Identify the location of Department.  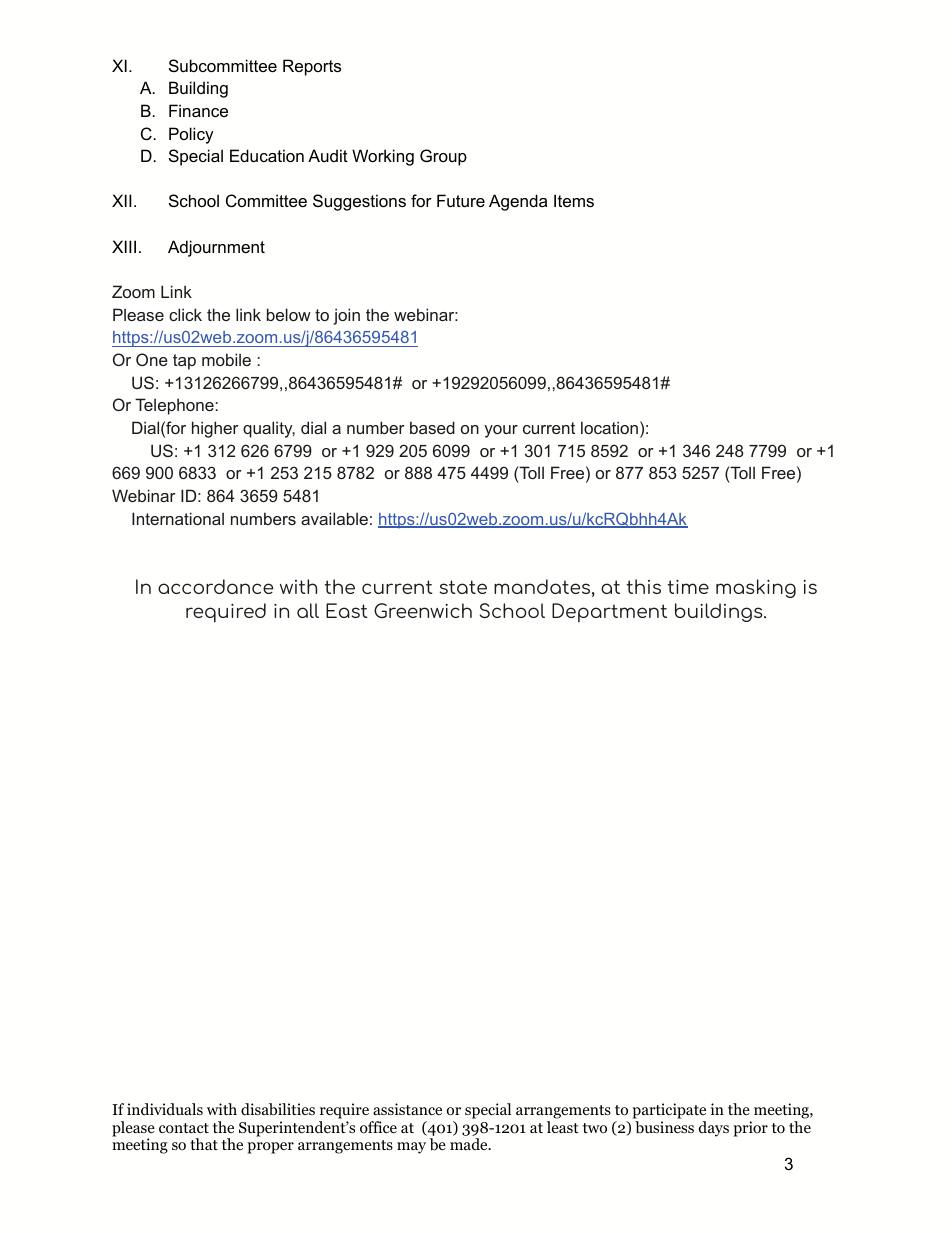
(609, 612).
